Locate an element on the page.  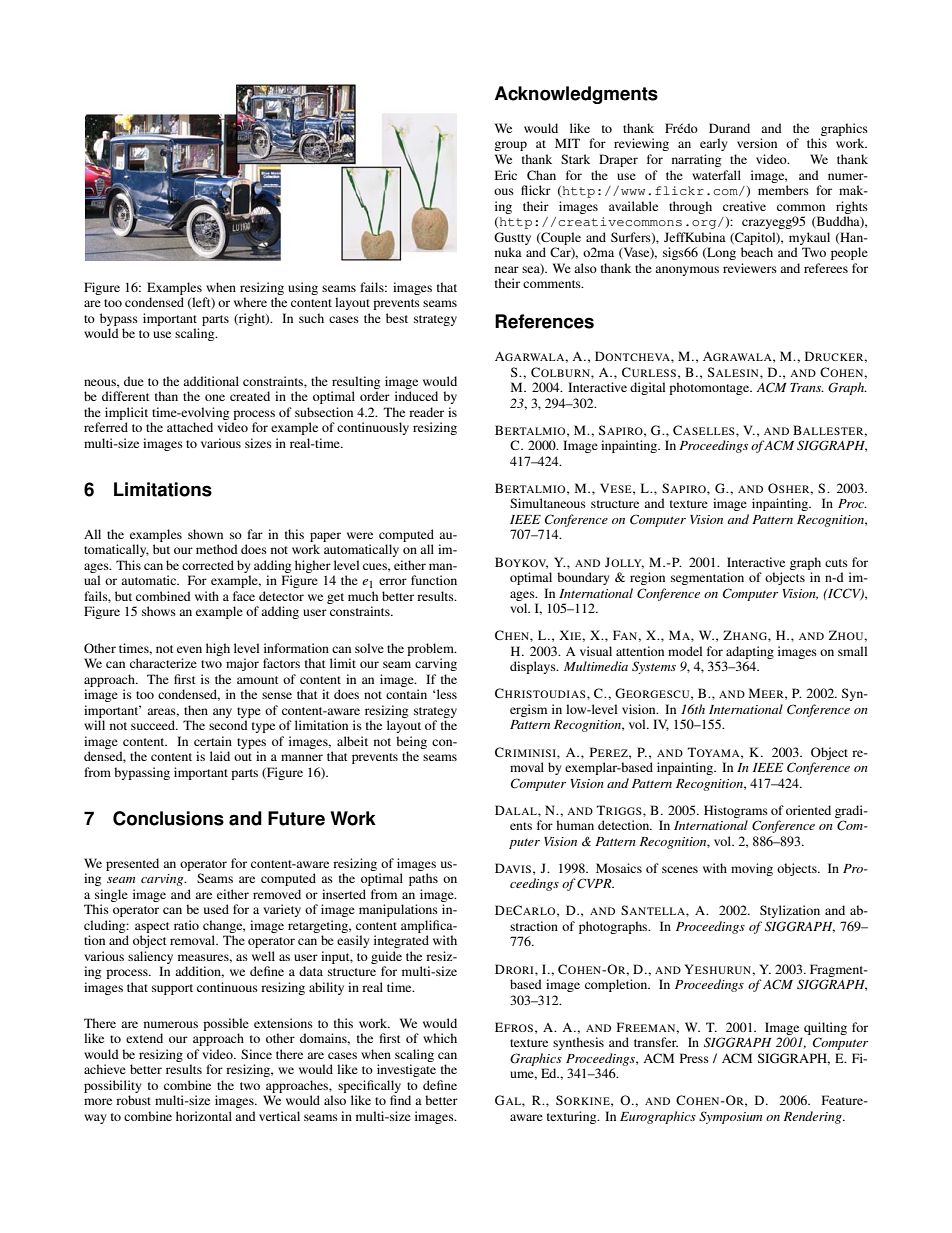
problem is located at coordinates (431, 649).
